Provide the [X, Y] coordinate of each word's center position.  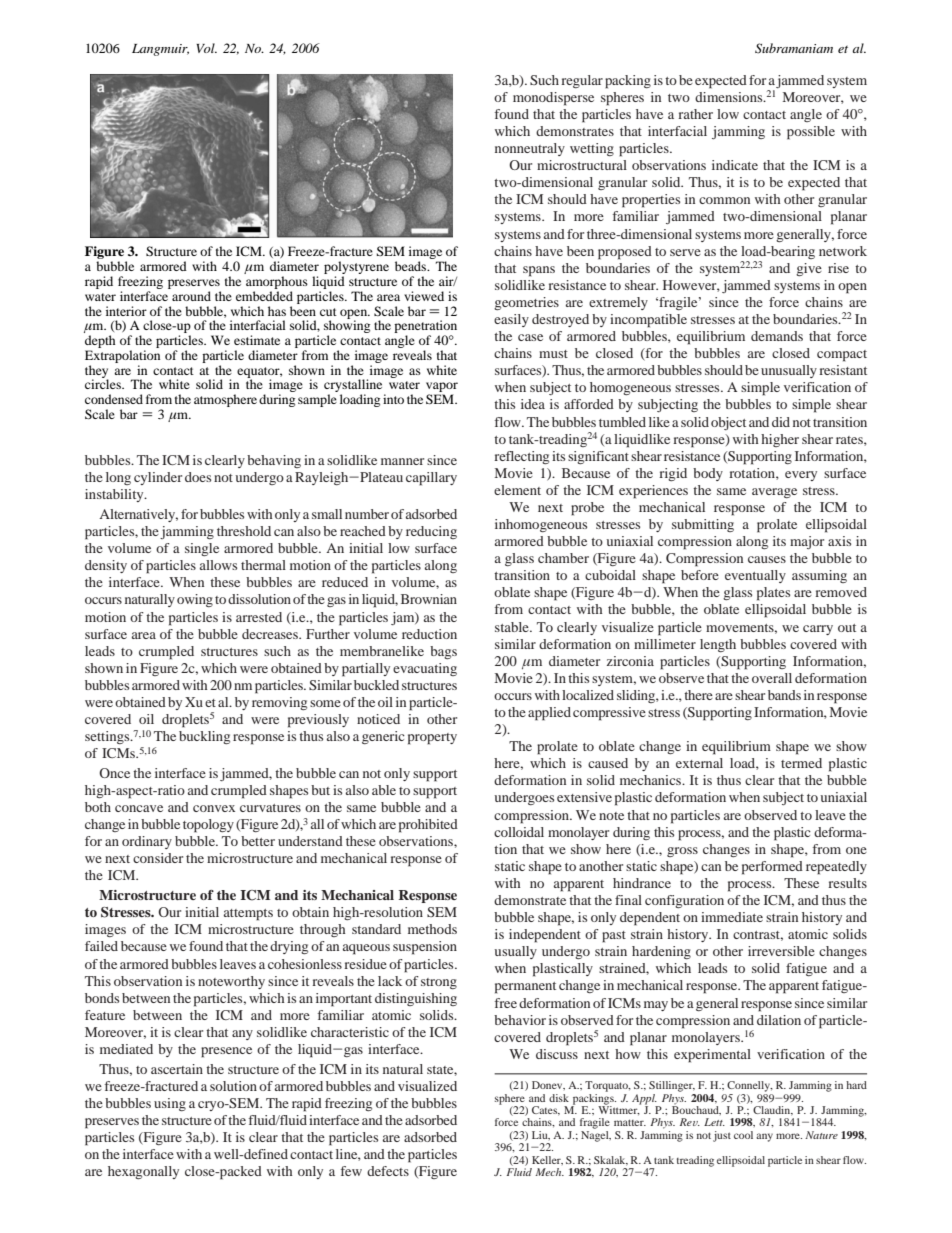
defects [388, 1171]
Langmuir [160, 50]
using [170, 1104]
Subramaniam [794, 48]
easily [511, 320]
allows [218, 565]
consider [158, 858]
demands [777, 336]
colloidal [519, 832]
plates [773, 594]
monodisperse [553, 99]
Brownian [429, 599]
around [191, 296]
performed [772, 868]
